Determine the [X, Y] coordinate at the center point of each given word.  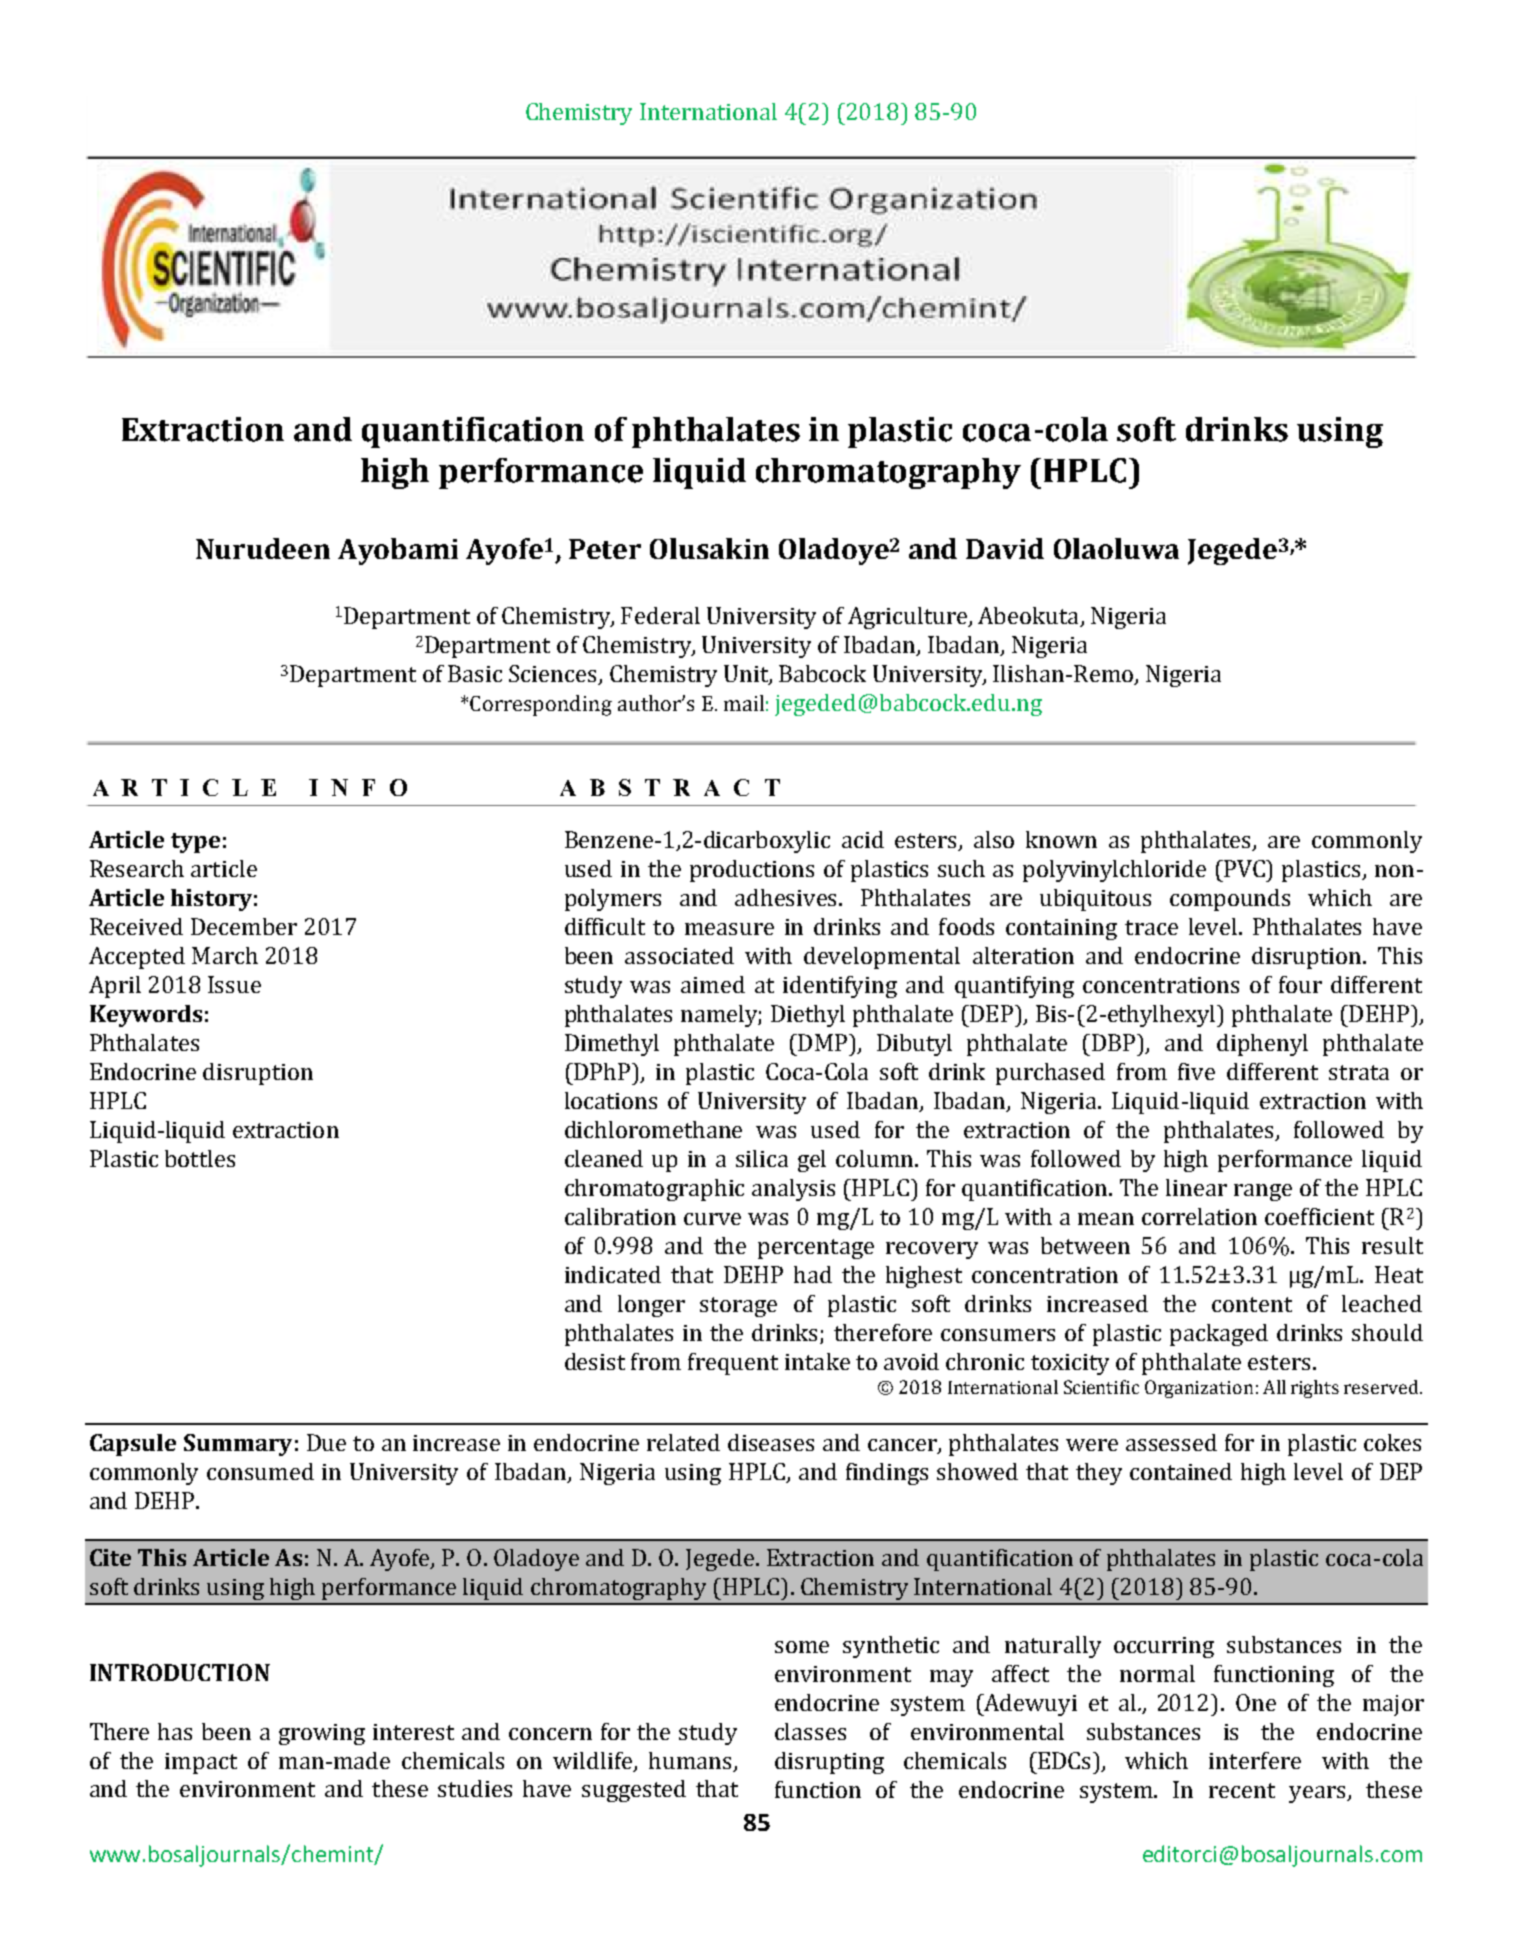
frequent [733, 1364]
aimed [713, 984]
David [1005, 548]
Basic [475, 673]
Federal [660, 615]
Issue [234, 984]
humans [690, 1760]
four [1300, 984]
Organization [1199, 1389]
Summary [238, 1445]
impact [201, 1763]
